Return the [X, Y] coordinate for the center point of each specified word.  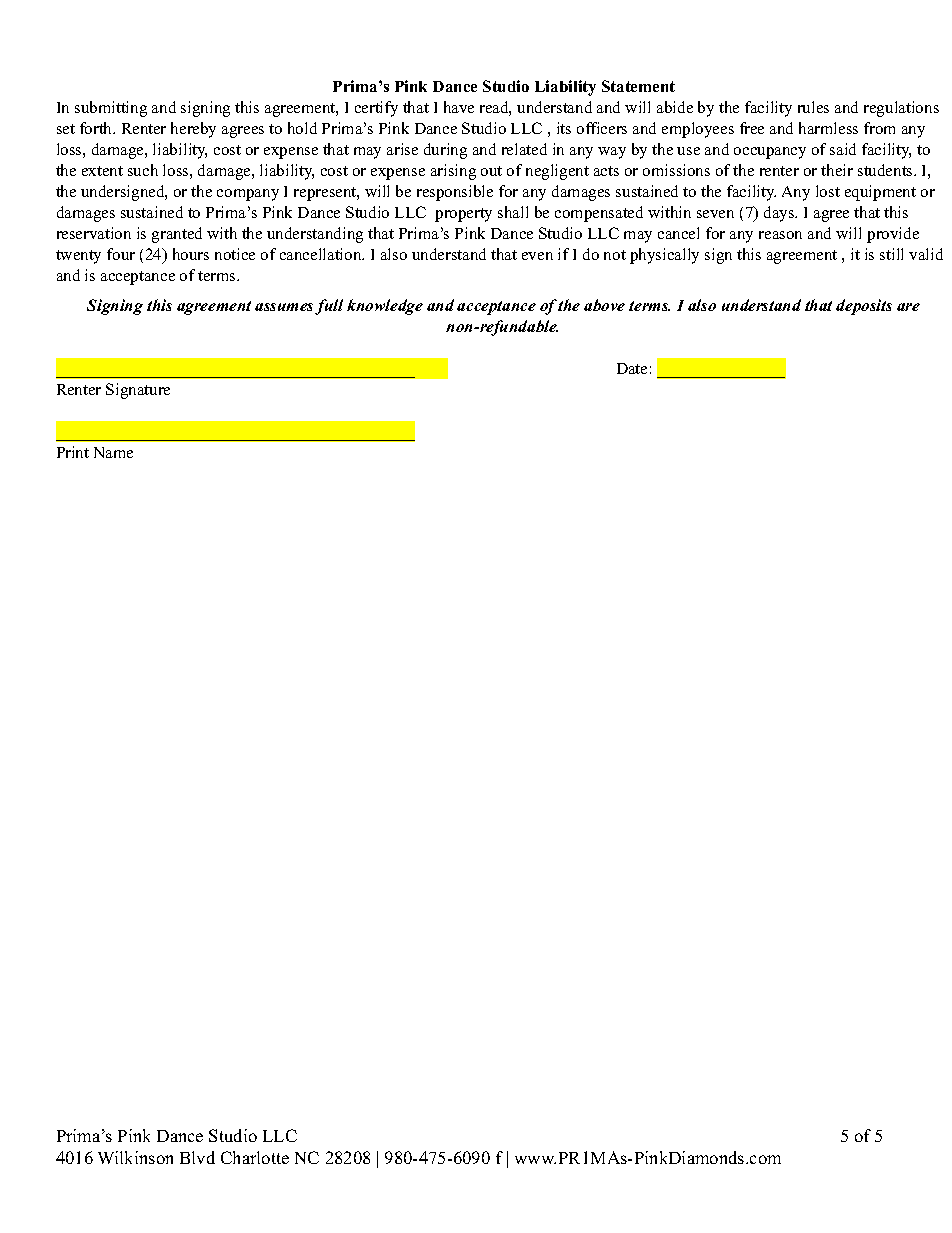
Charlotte [255, 1157]
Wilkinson [135, 1157]
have [459, 107]
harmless [828, 128]
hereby [193, 130]
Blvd [197, 1157]
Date [632, 368]
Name [113, 452]
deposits [864, 307]
